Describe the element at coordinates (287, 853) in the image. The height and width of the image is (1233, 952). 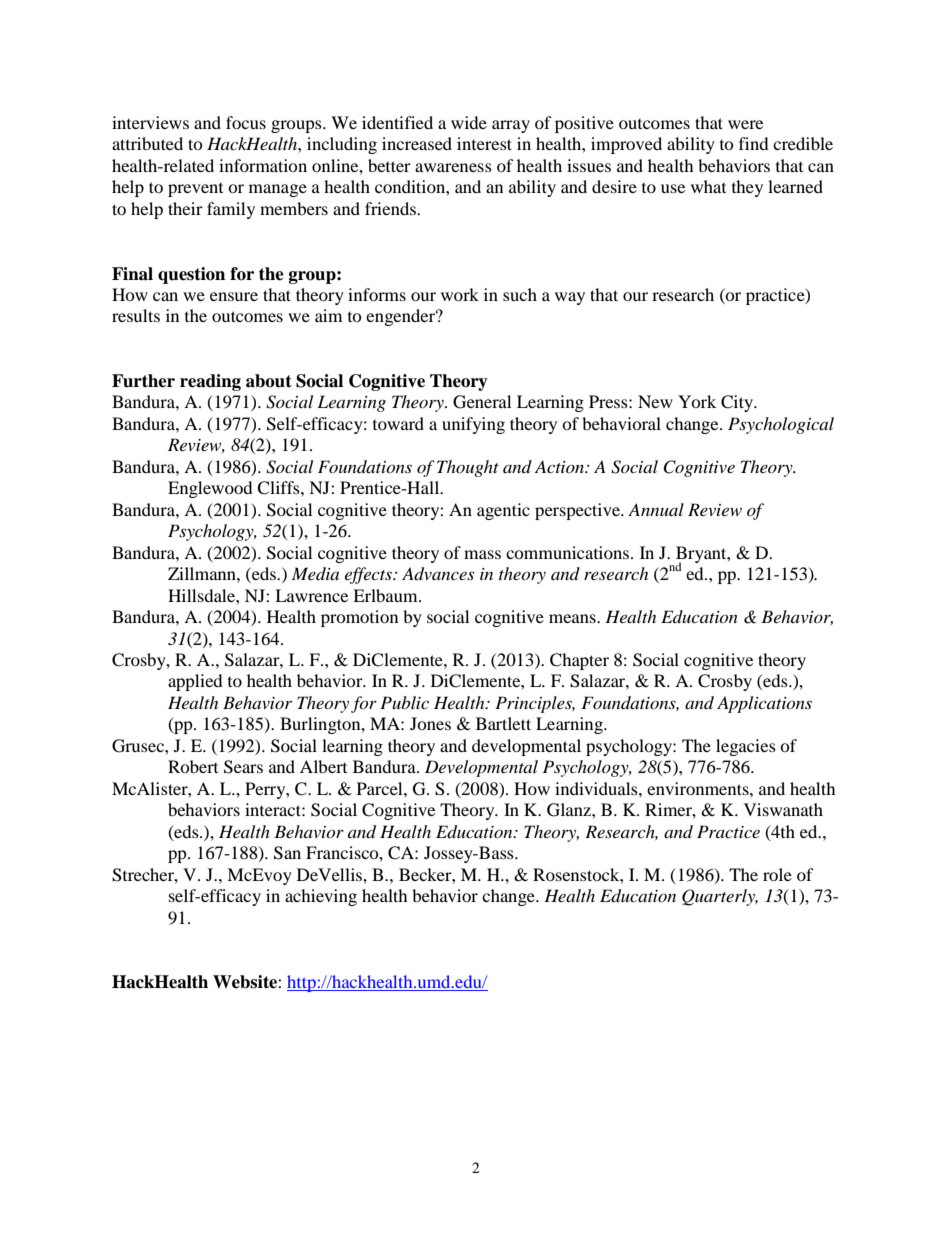
I see `San` at that location.
